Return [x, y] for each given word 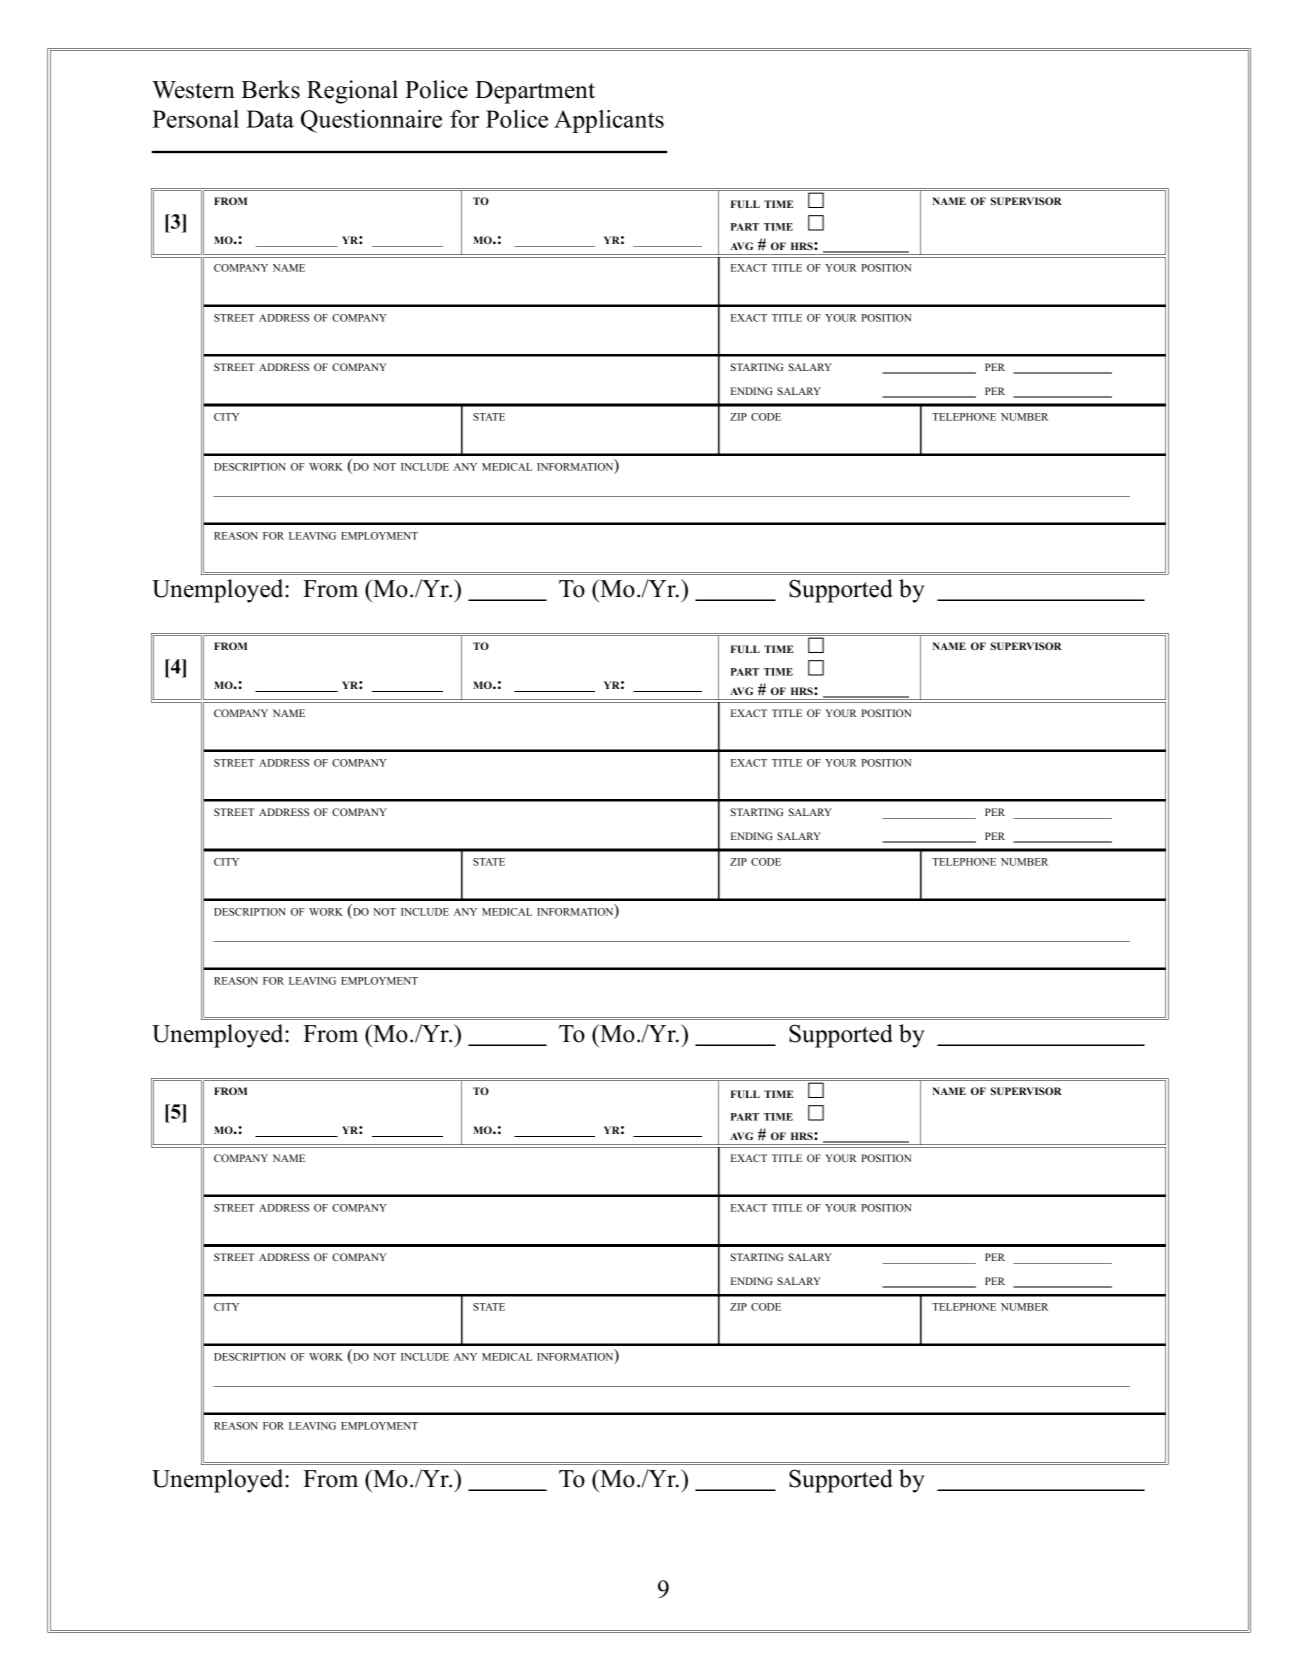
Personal [195, 119]
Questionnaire [371, 121]
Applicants [609, 121]
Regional [352, 92]
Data [270, 119]
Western [193, 90]
